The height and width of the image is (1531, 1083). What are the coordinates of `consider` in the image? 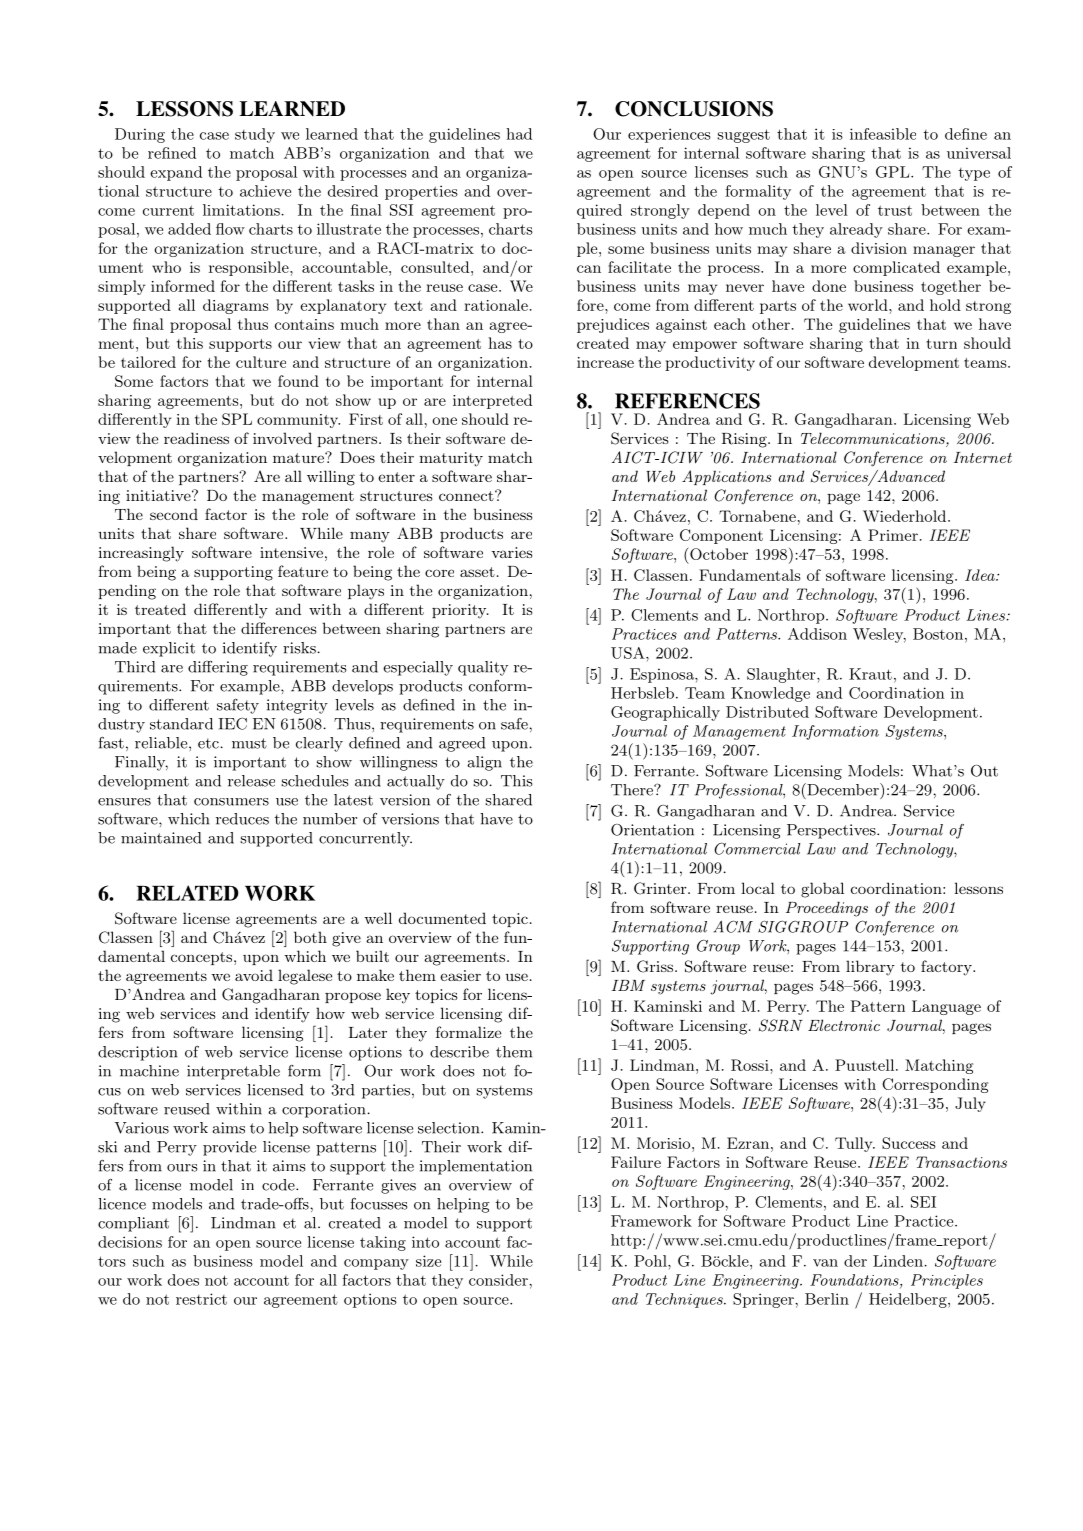 It's located at (499, 1280).
